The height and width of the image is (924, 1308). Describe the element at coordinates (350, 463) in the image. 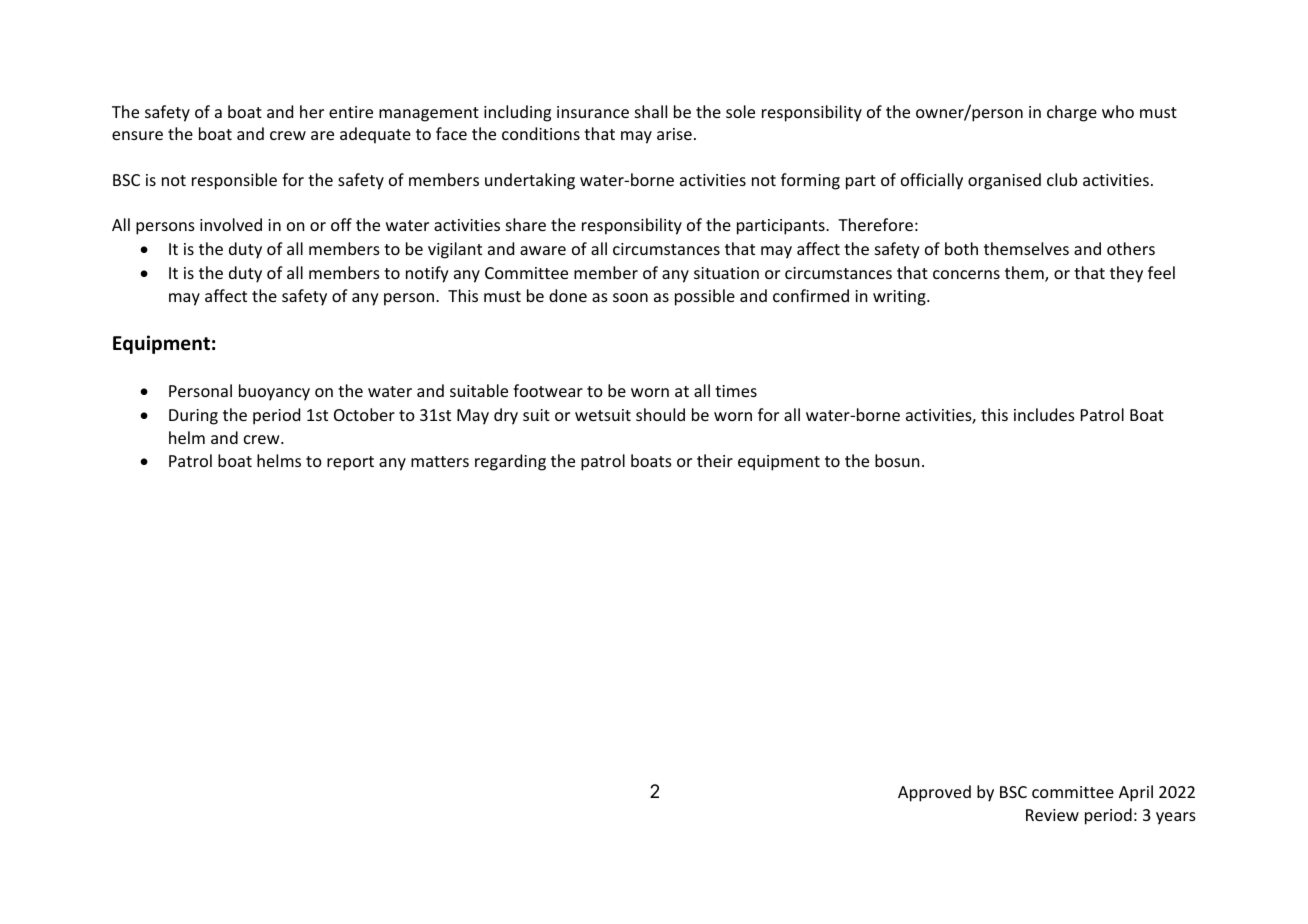

I see `report` at that location.
